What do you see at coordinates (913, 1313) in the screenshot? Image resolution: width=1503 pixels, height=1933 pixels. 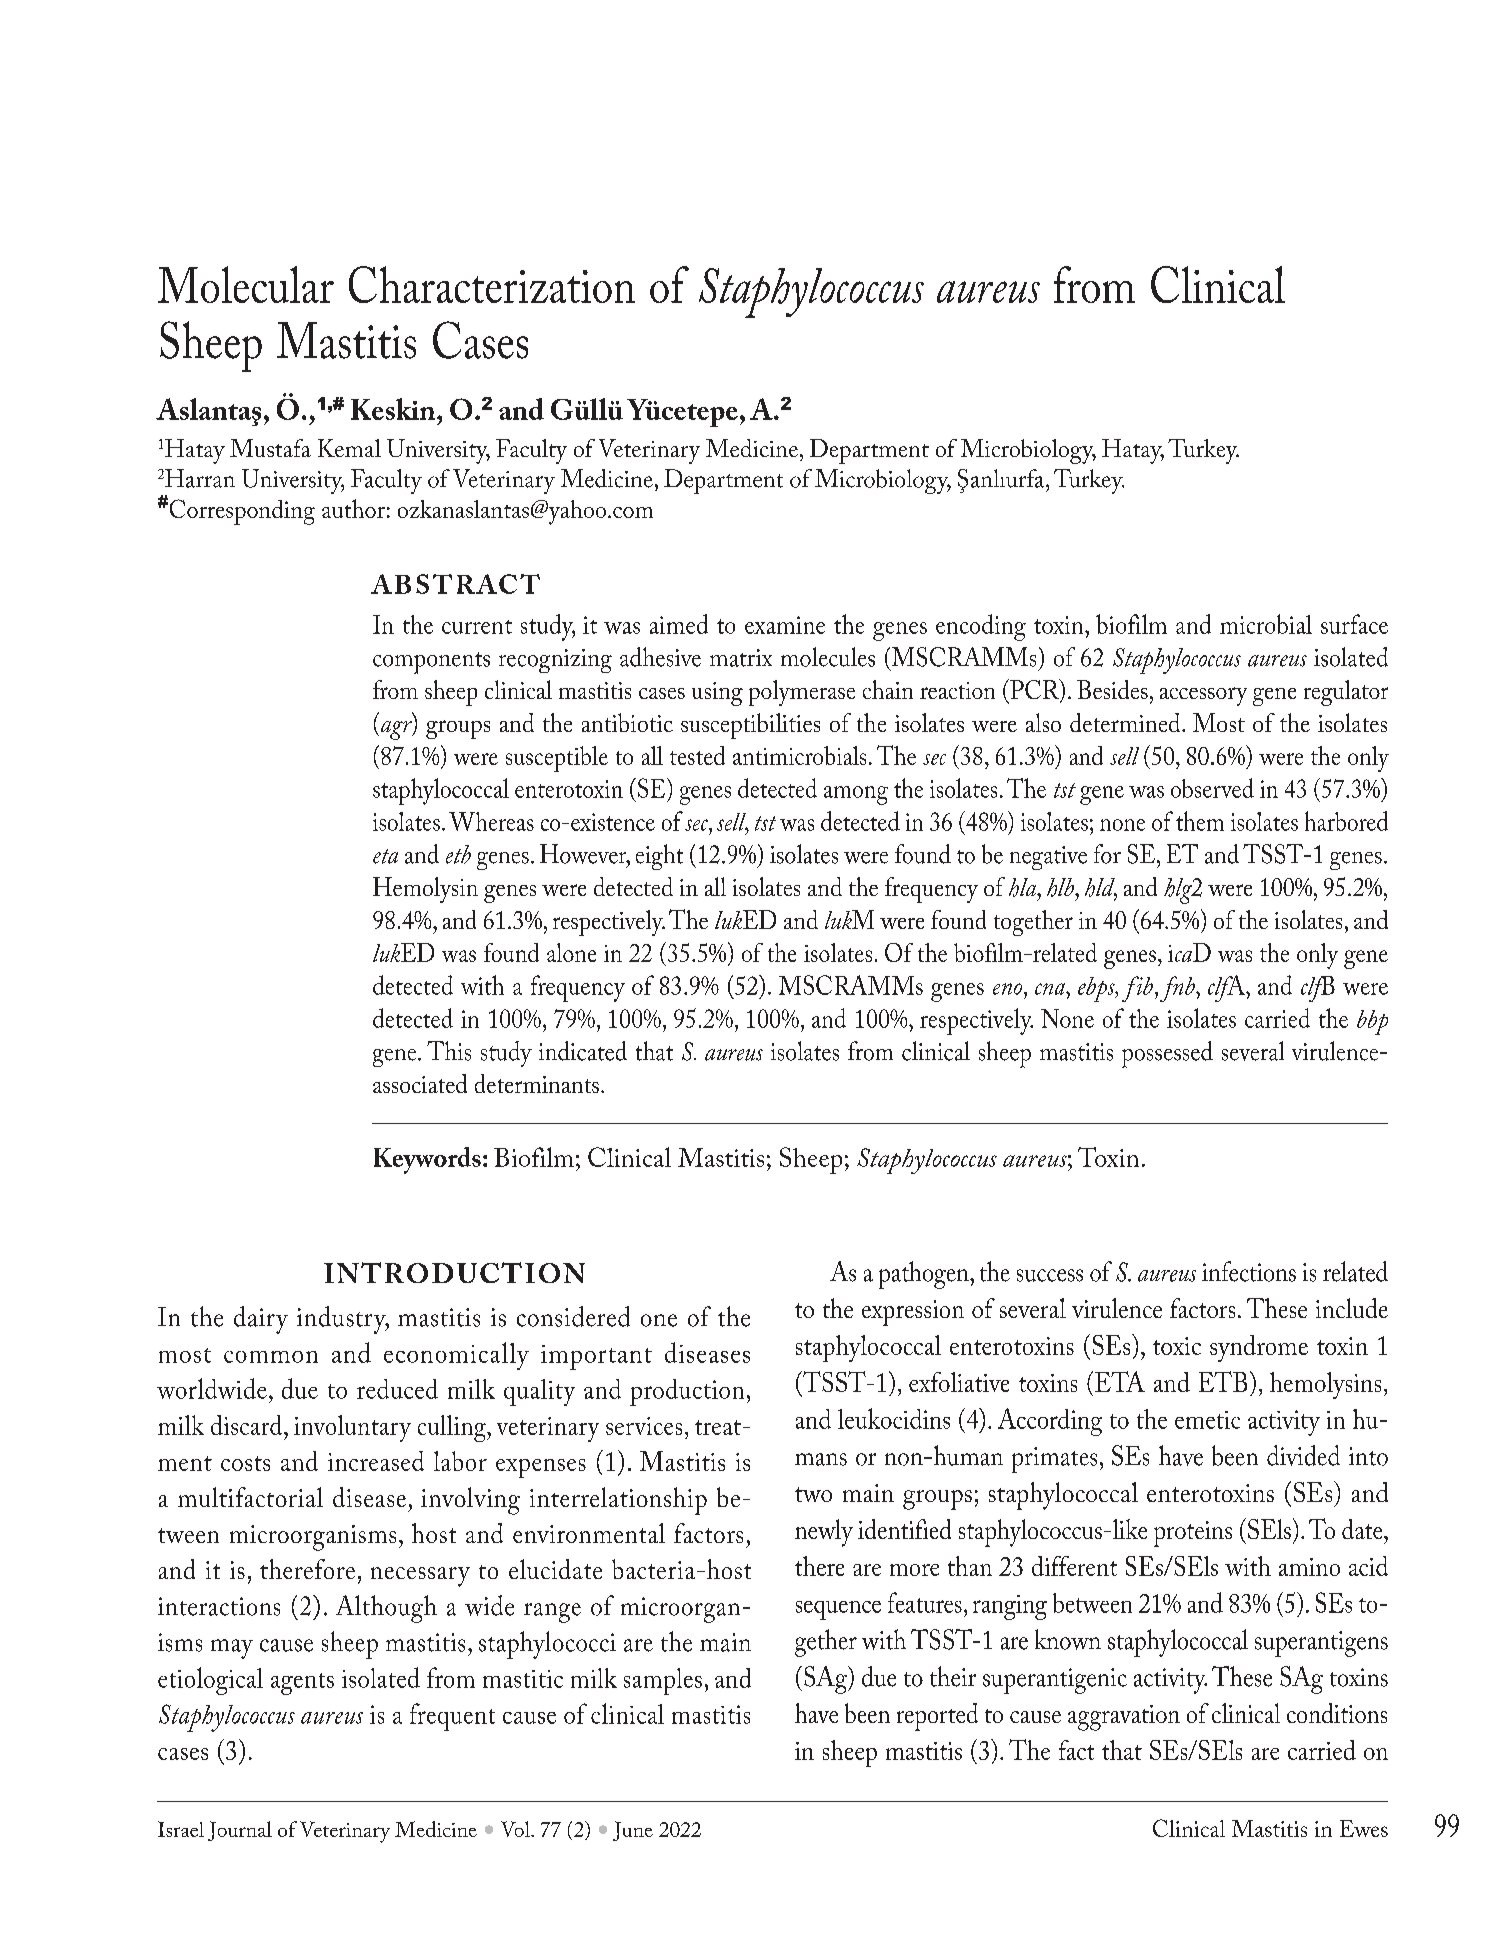 I see `expression` at bounding box center [913, 1313].
